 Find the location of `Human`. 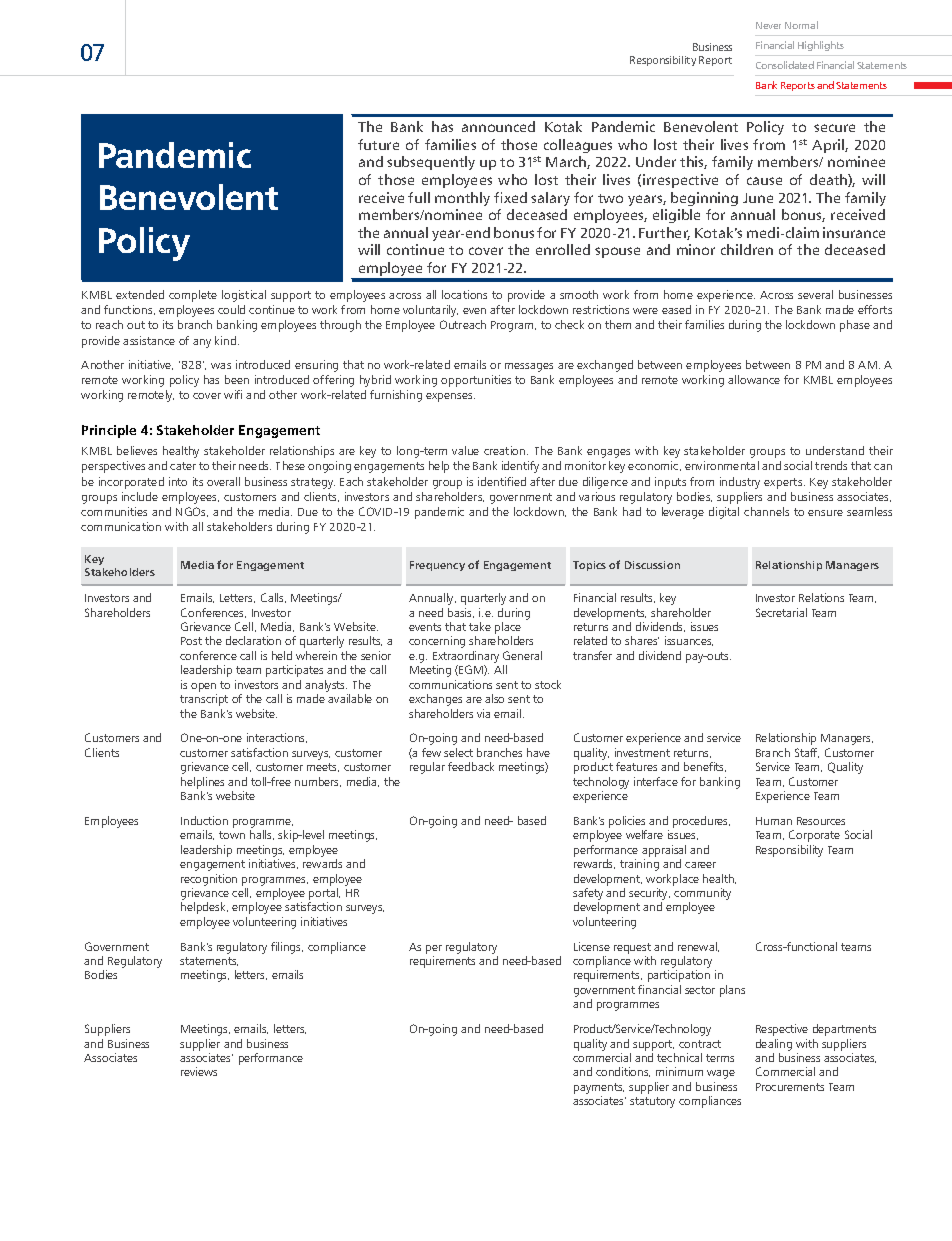

Human is located at coordinates (774, 821).
